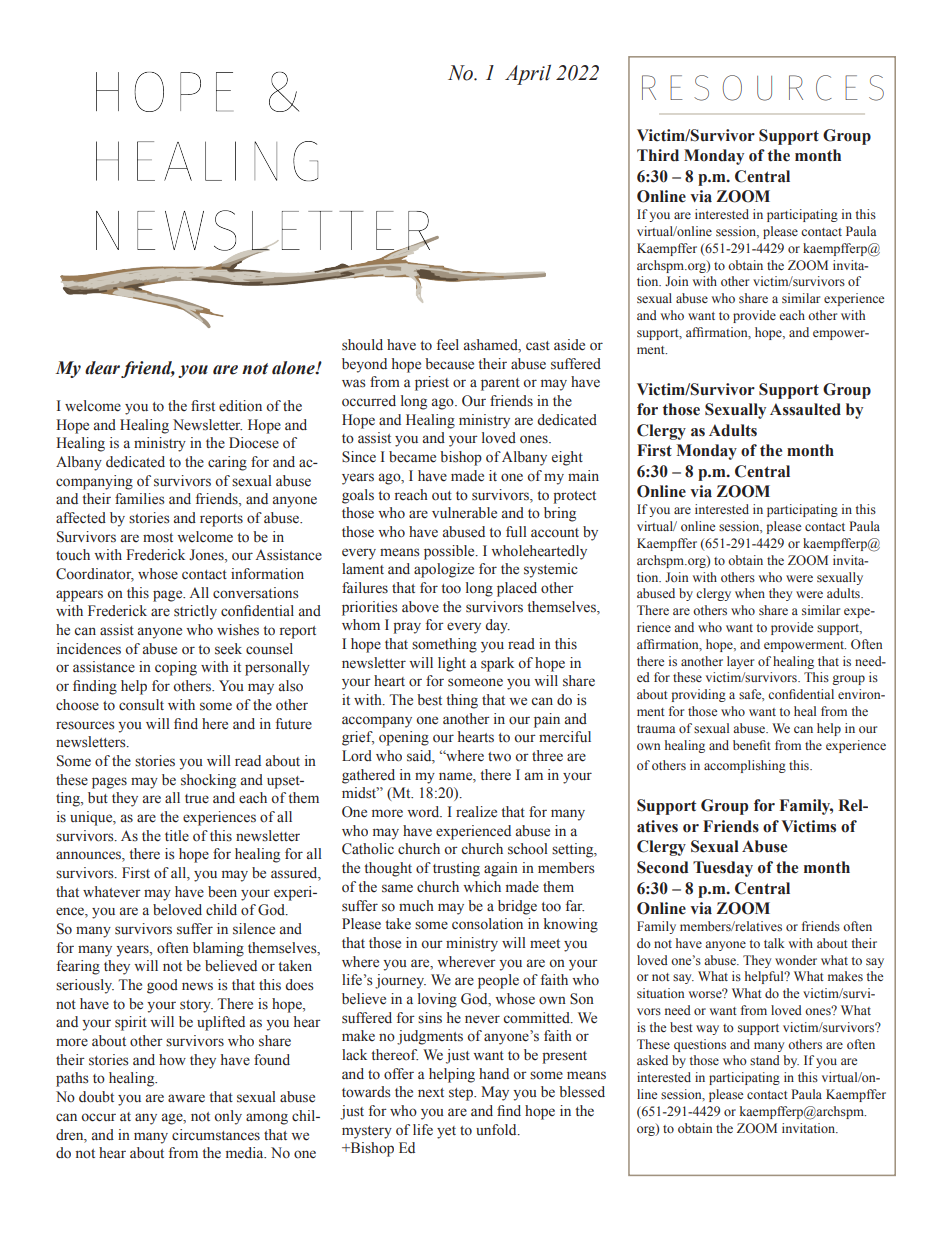 The height and width of the screenshot is (1233, 952). What do you see at coordinates (805, 409) in the screenshot?
I see `Assaulted` at bounding box center [805, 409].
